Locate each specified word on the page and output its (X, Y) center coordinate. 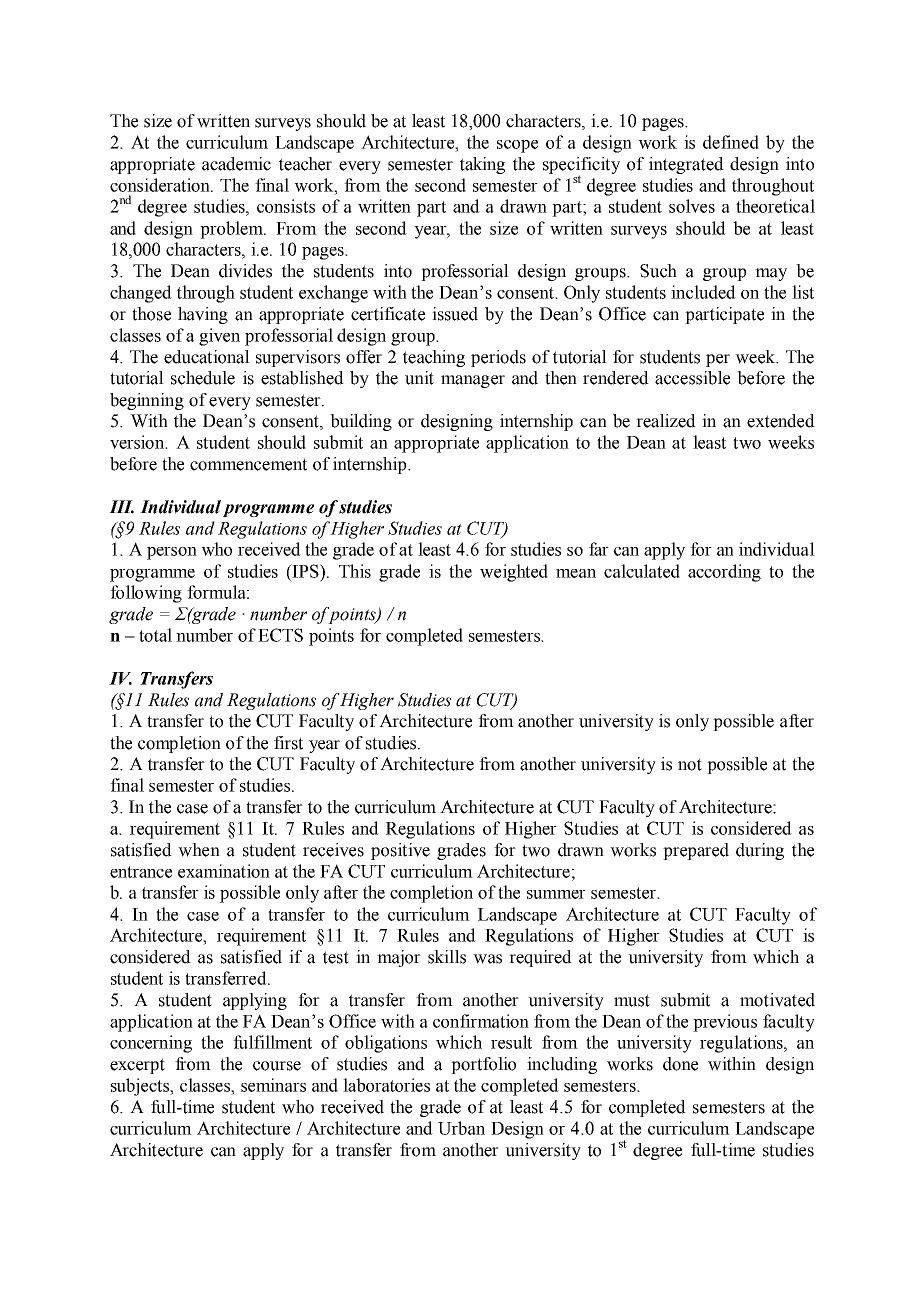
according (724, 573)
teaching (434, 358)
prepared (696, 851)
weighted (514, 573)
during (760, 851)
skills (447, 957)
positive (400, 851)
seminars (273, 1085)
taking (482, 165)
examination (224, 871)
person (172, 553)
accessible (692, 378)
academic (236, 164)
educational (207, 357)
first (288, 743)
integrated (686, 165)
